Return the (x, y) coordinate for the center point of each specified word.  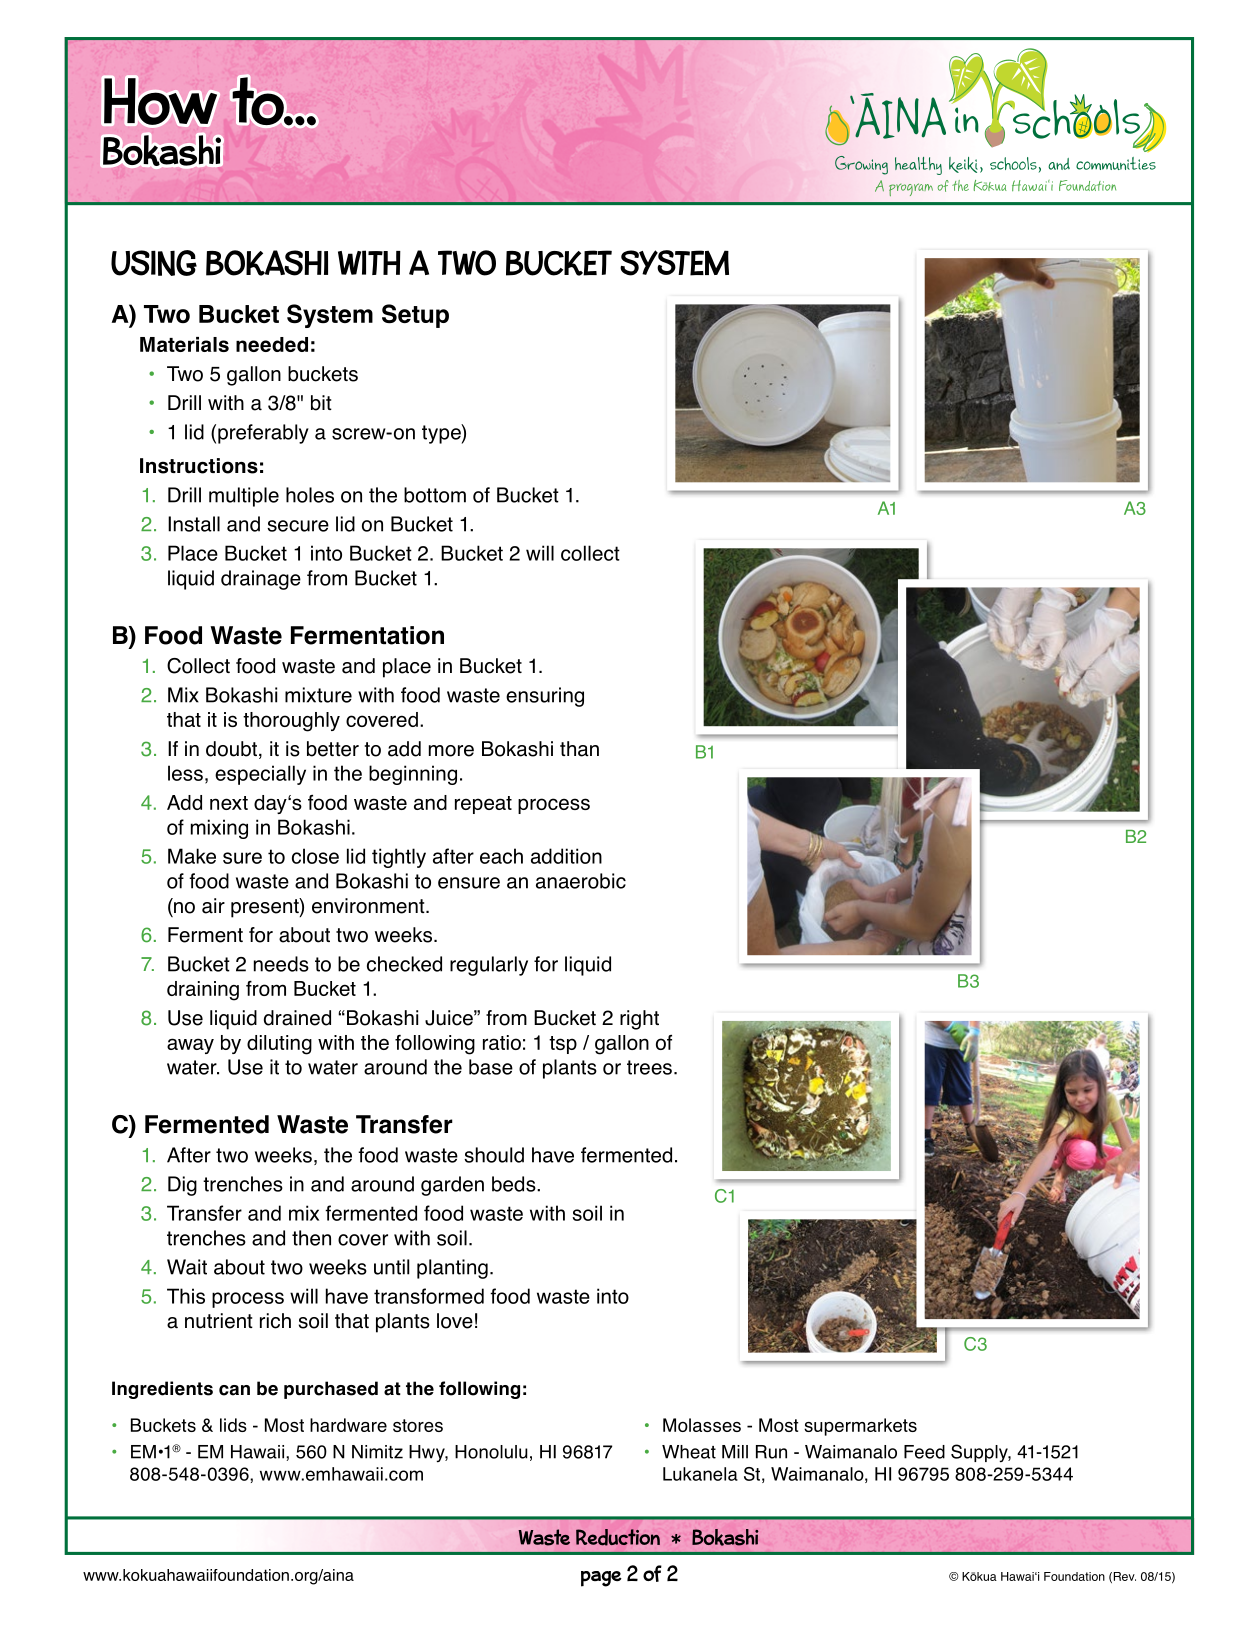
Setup (415, 316)
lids (233, 1425)
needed (272, 344)
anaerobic (581, 881)
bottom (435, 495)
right (639, 1020)
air (213, 906)
